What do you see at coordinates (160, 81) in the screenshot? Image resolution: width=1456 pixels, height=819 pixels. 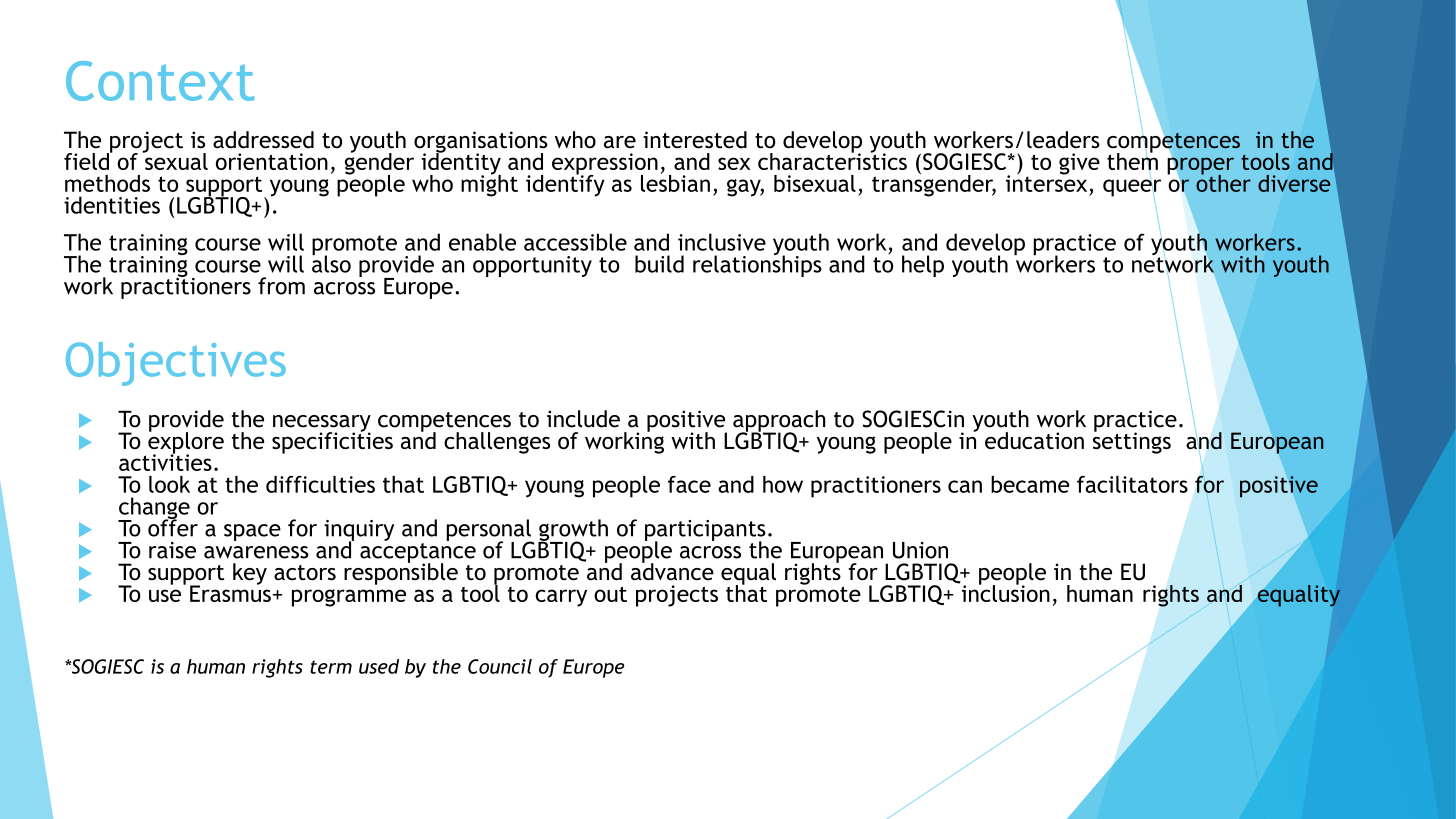 I see `Context` at bounding box center [160, 81].
